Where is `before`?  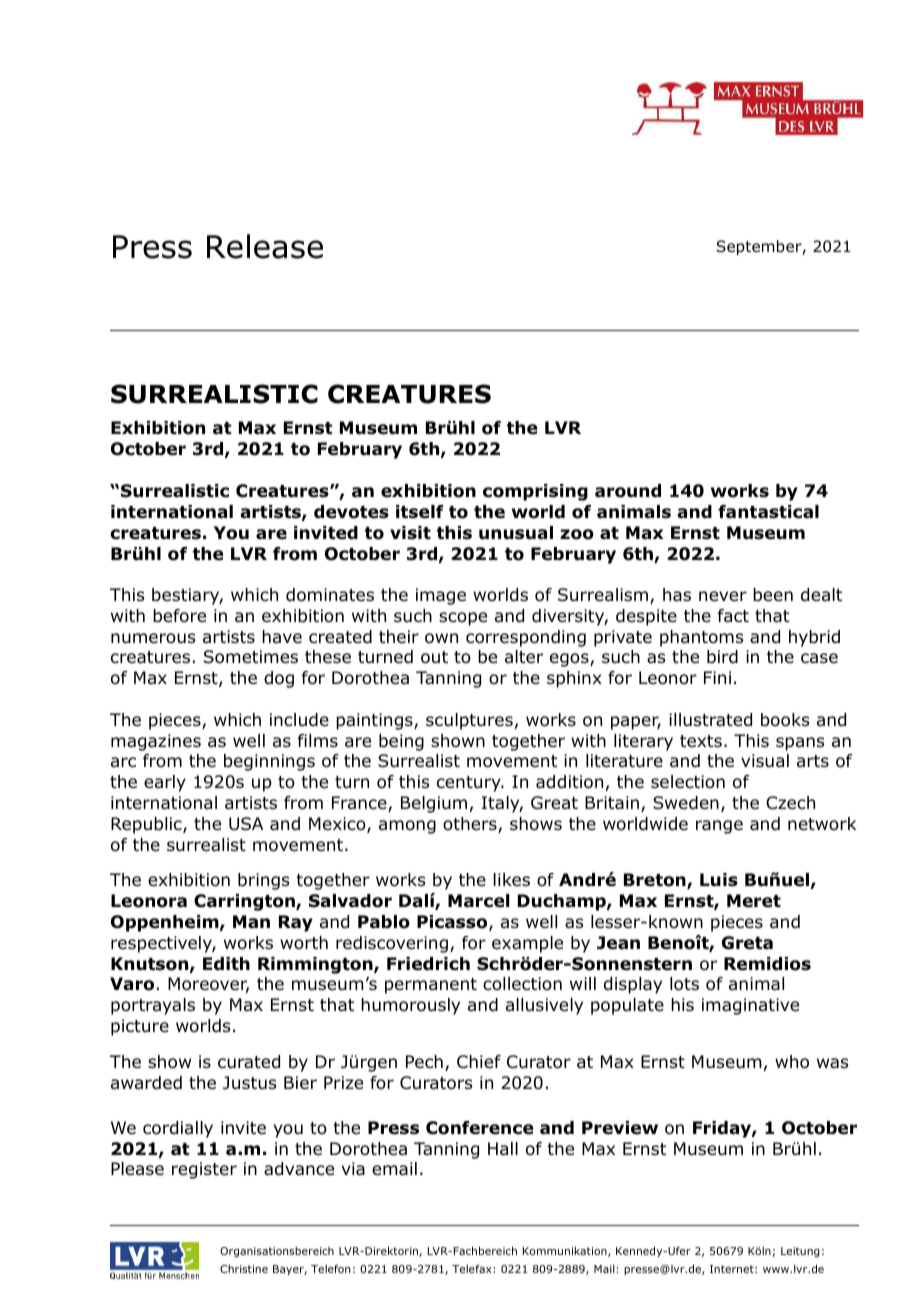 before is located at coordinates (179, 616).
